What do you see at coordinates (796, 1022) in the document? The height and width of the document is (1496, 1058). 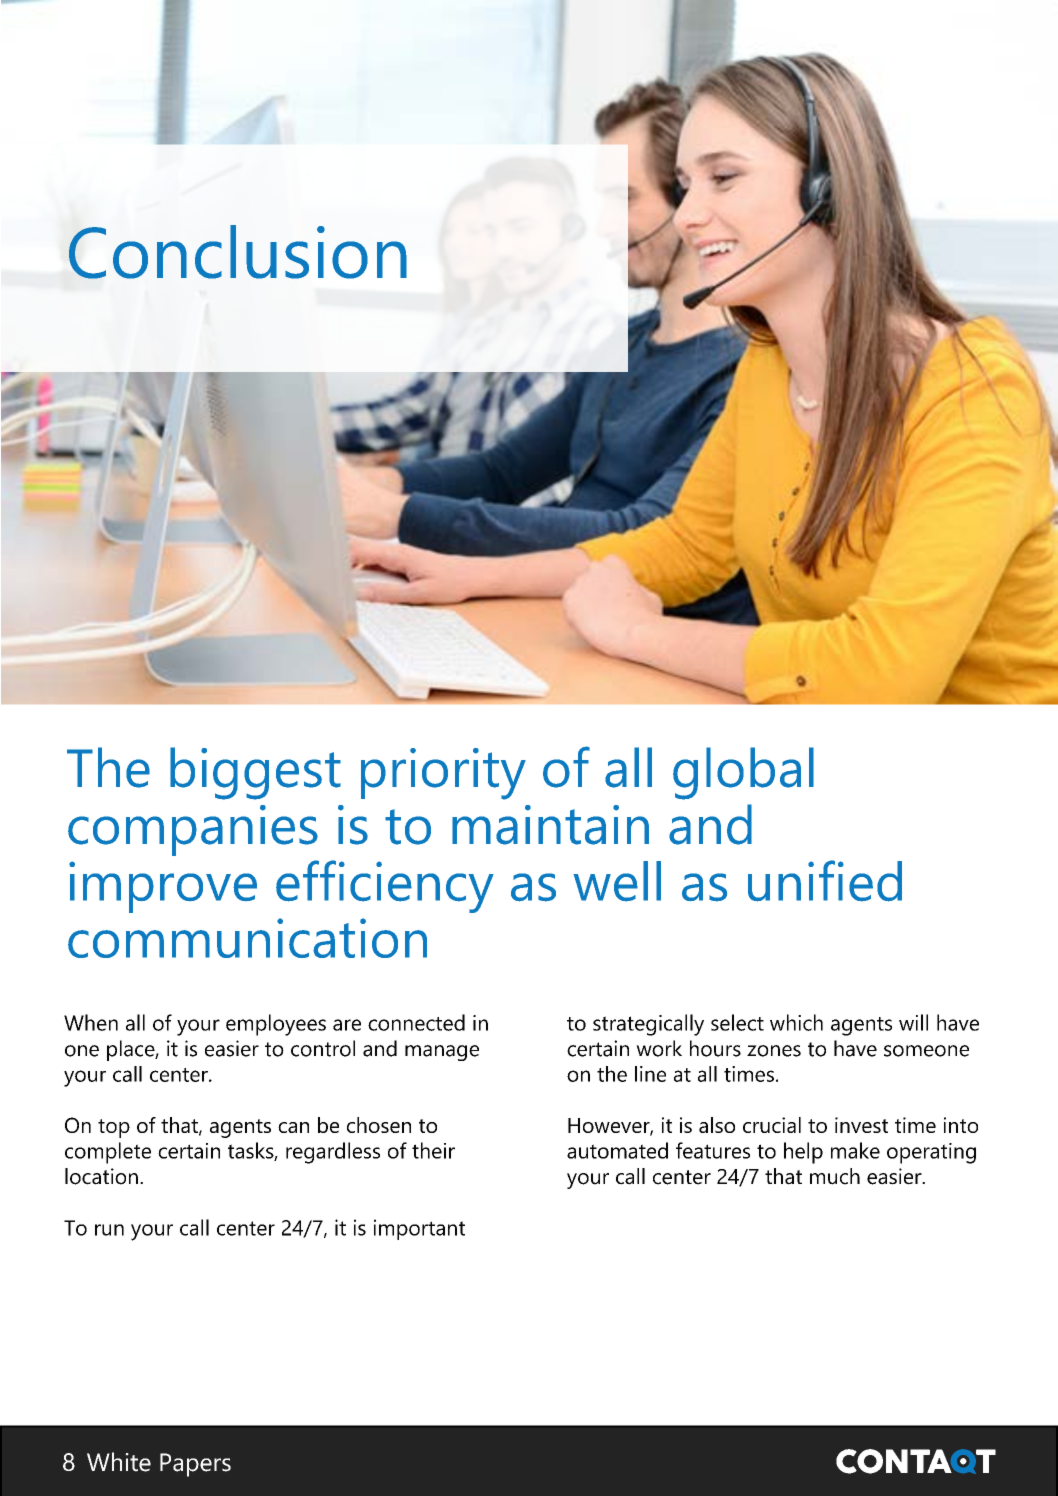 I see `which` at bounding box center [796, 1022].
